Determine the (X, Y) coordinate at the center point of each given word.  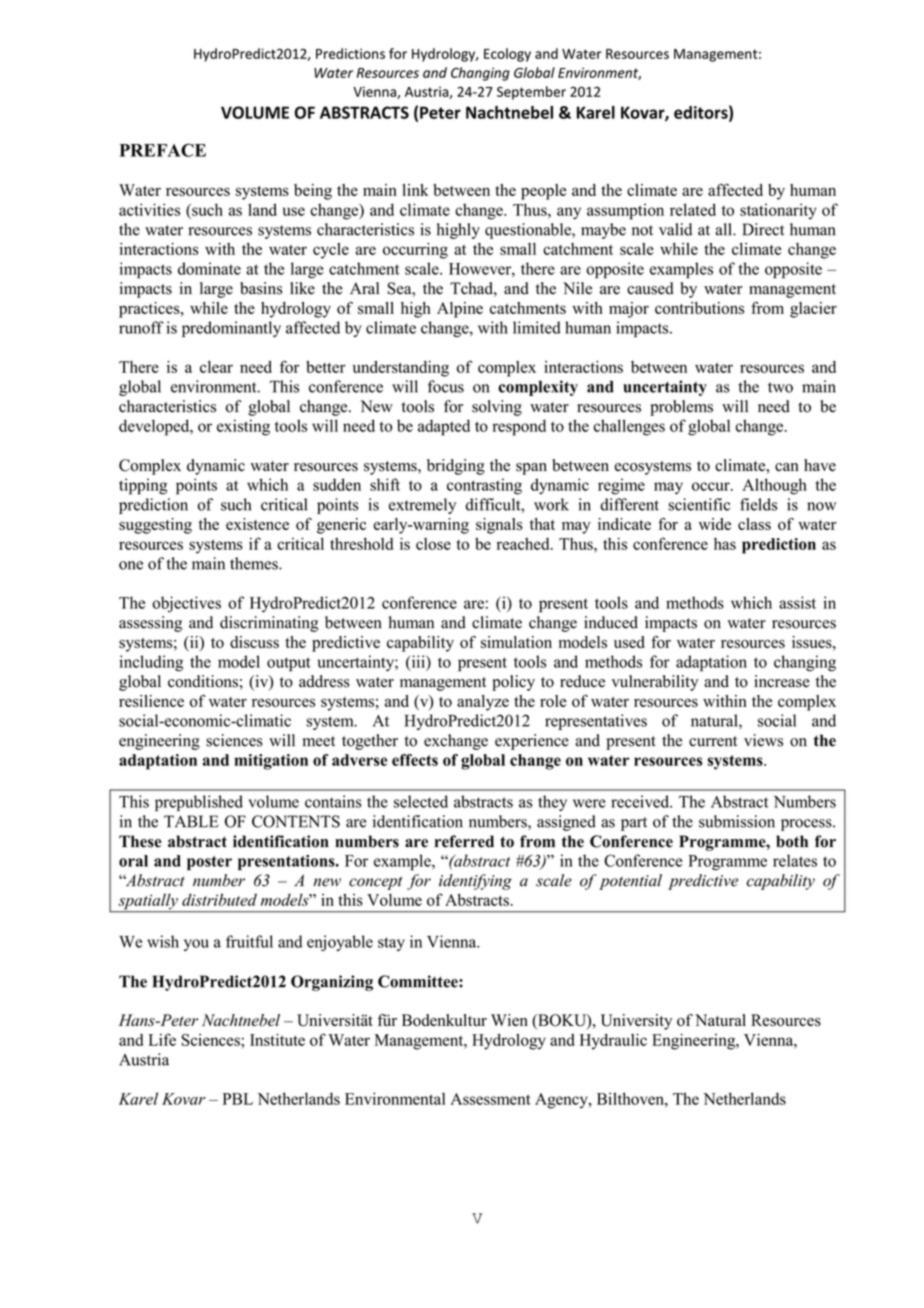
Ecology (507, 55)
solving (497, 408)
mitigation (271, 762)
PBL (237, 1099)
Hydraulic (613, 1041)
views (763, 740)
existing (243, 427)
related (693, 209)
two (780, 387)
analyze (483, 703)
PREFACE (162, 150)
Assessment (490, 1099)
